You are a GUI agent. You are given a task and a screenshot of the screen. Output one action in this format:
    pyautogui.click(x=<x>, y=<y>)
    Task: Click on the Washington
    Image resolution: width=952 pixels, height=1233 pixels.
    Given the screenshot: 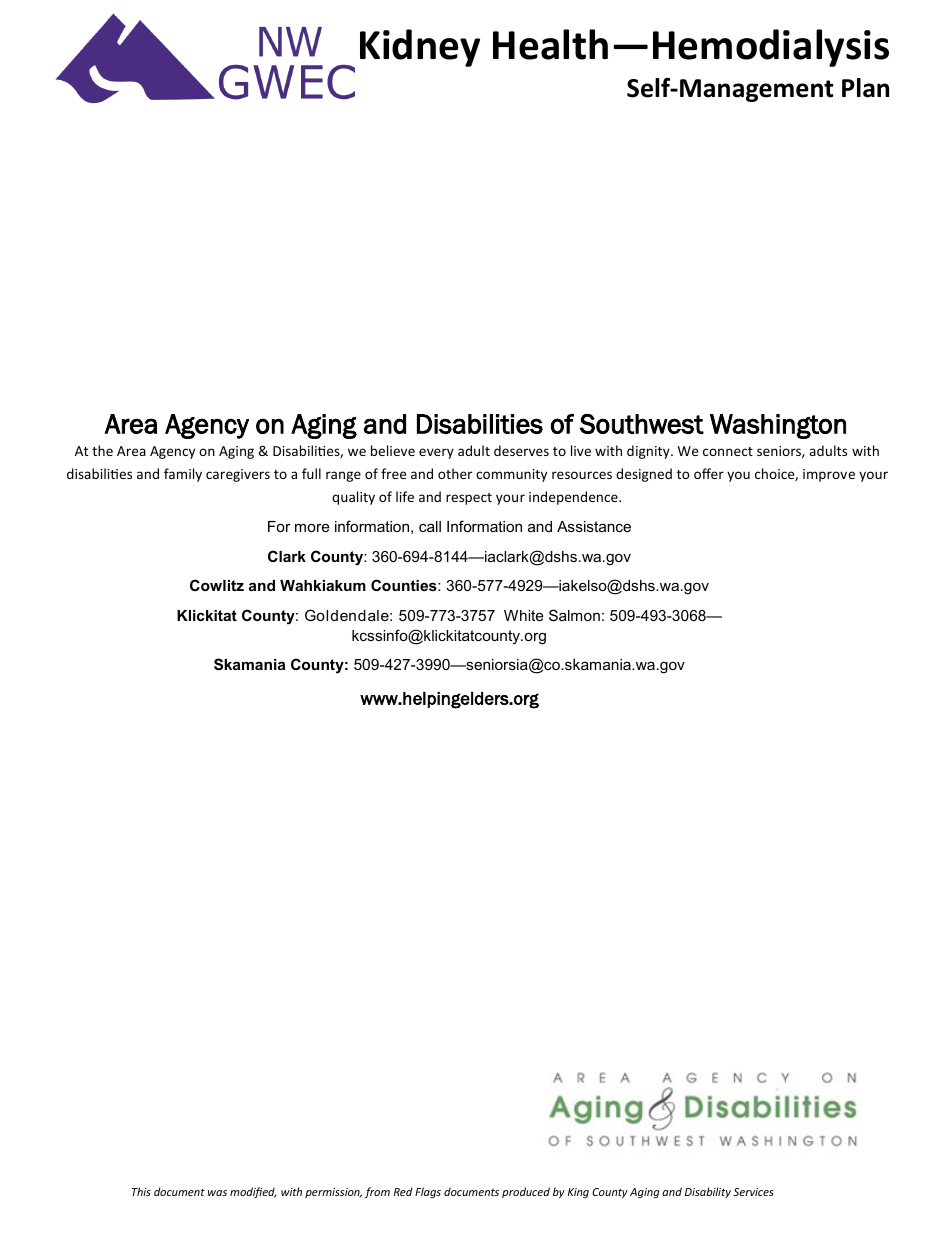 What is the action you would take?
    pyautogui.click(x=778, y=426)
